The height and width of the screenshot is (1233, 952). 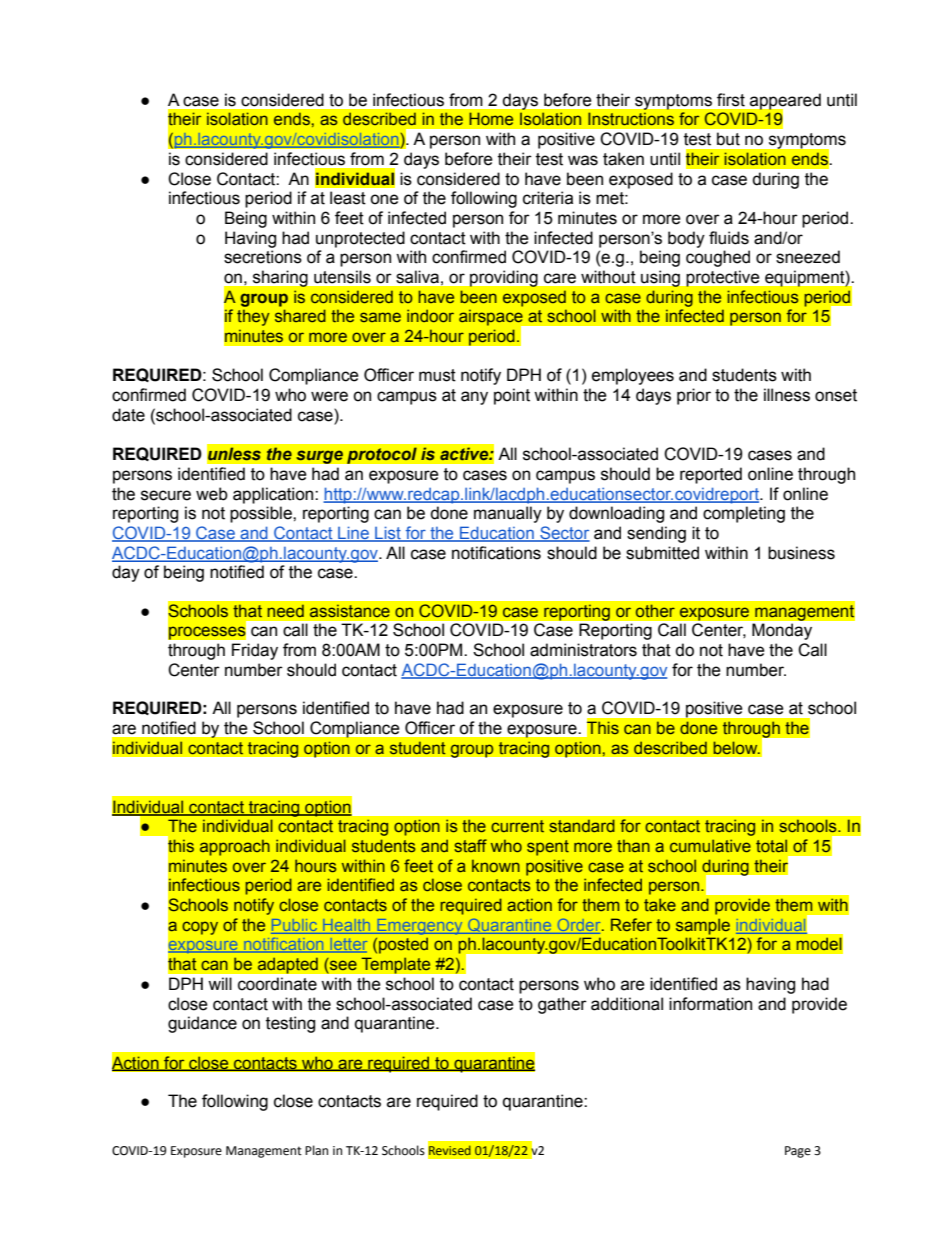 What do you see at coordinates (316, 1150) in the screenshot?
I see `Plan` at bounding box center [316, 1150].
